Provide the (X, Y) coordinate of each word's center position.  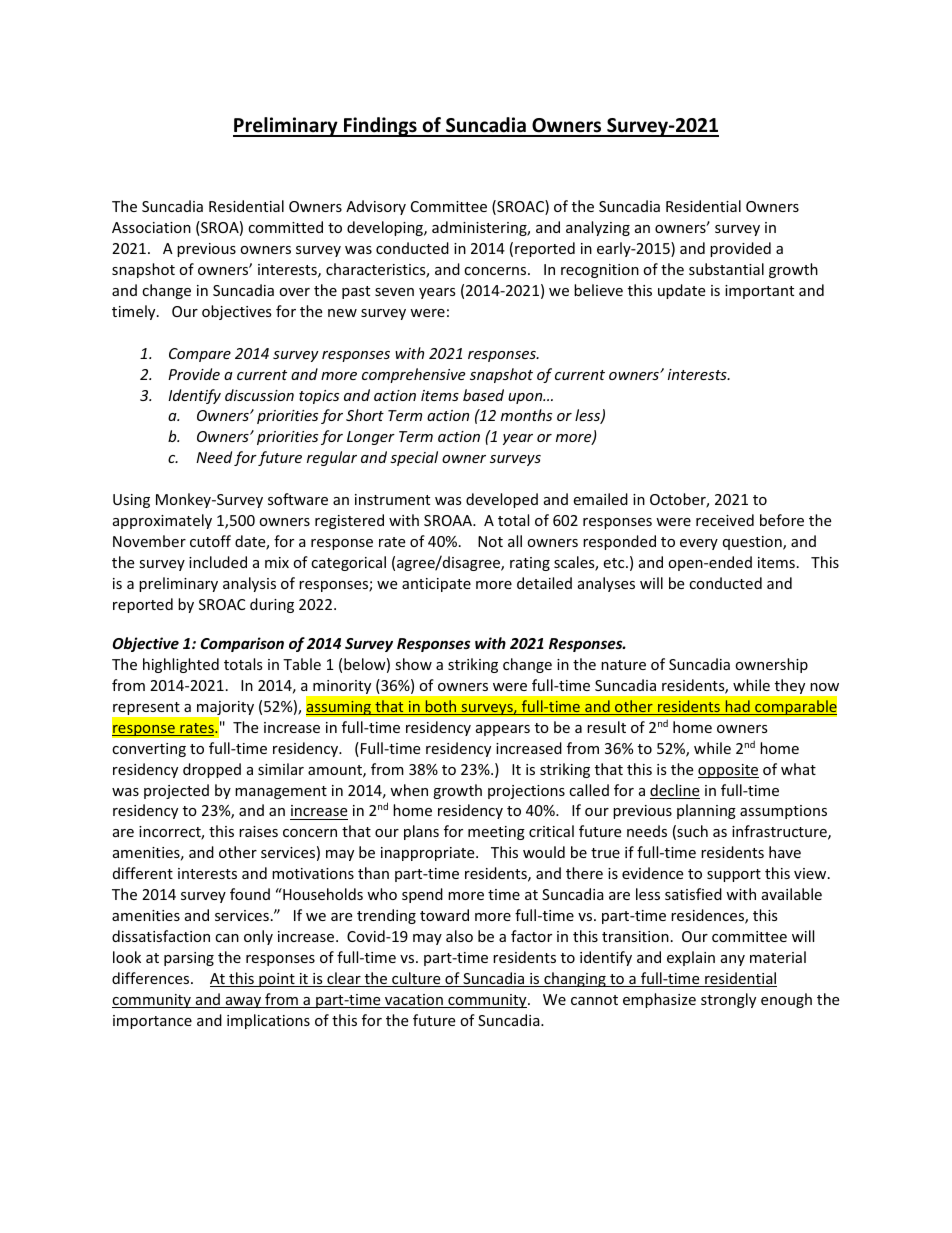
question (753, 543)
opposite (728, 771)
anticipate (436, 585)
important (759, 292)
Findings (380, 127)
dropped (212, 770)
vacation (414, 1001)
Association (151, 227)
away (243, 1002)
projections (526, 792)
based (483, 395)
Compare (200, 355)
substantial (726, 269)
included (218, 562)
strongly (728, 1000)
